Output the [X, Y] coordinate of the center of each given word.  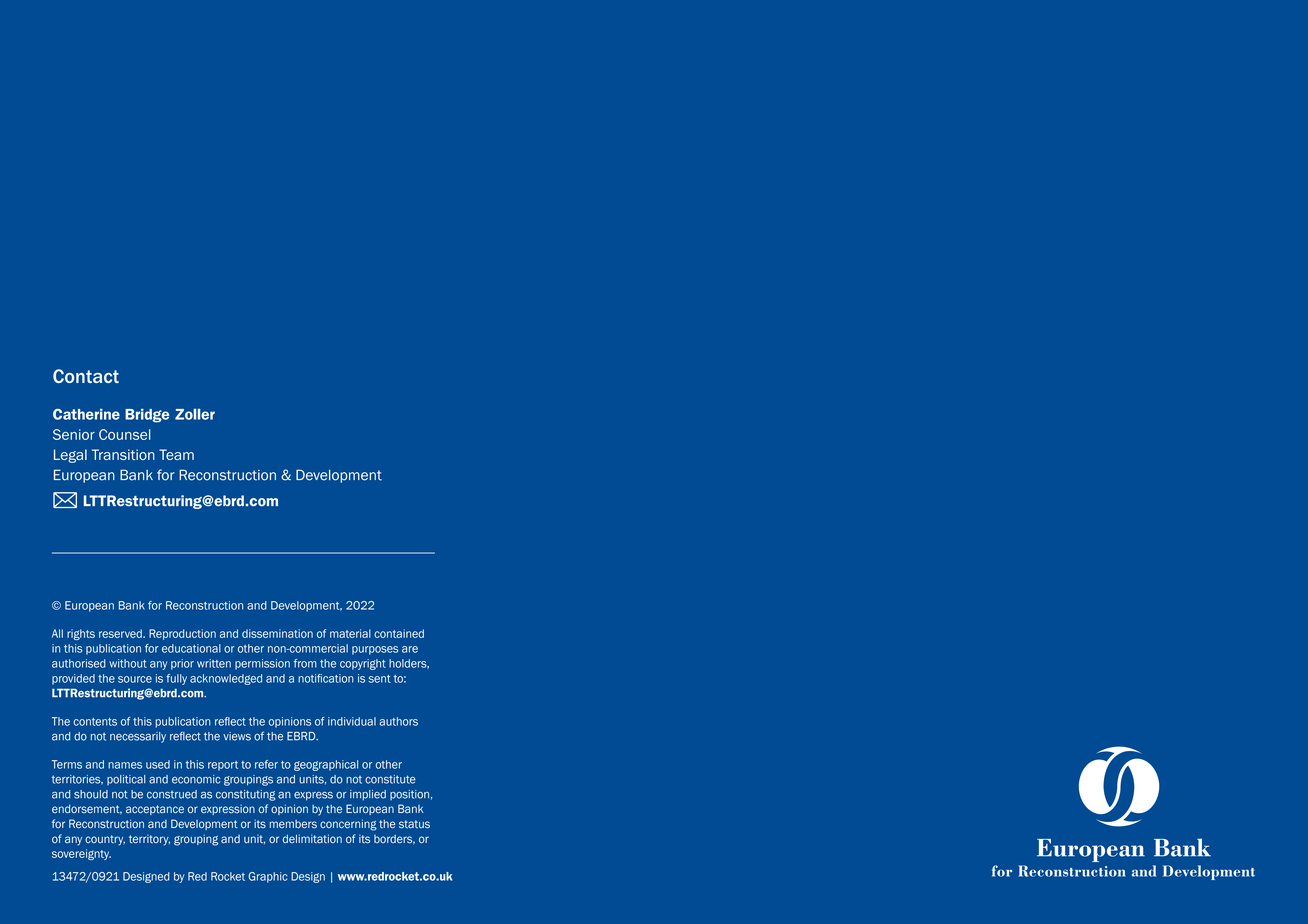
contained [399, 633]
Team [176, 454]
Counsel [125, 434]
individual [352, 721]
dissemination [277, 633]
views [237, 736]
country [105, 840]
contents [95, 722]
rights [81, 634]
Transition [123, 454]
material [350, 633]
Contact [86, 376]
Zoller [195, 414]
